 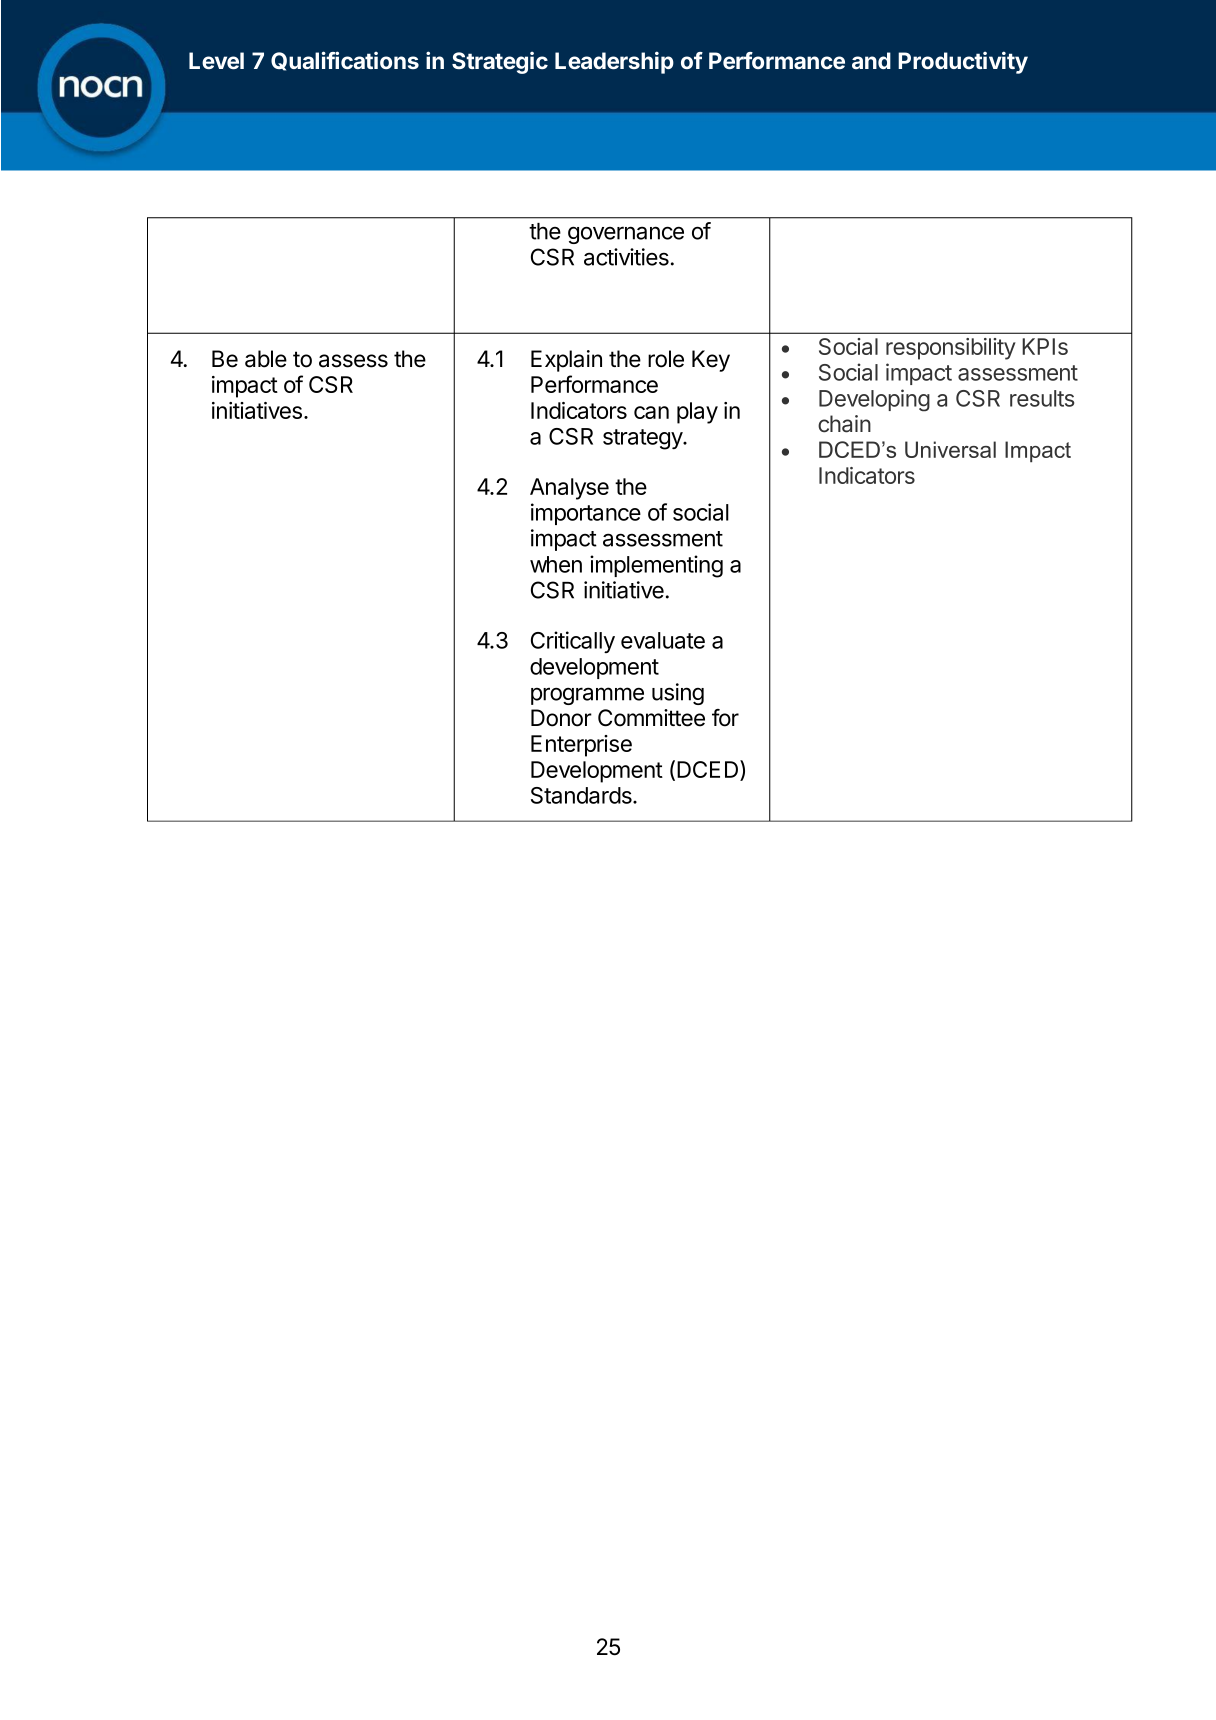 I want to click on Universal, so click(x=950, y=449).
